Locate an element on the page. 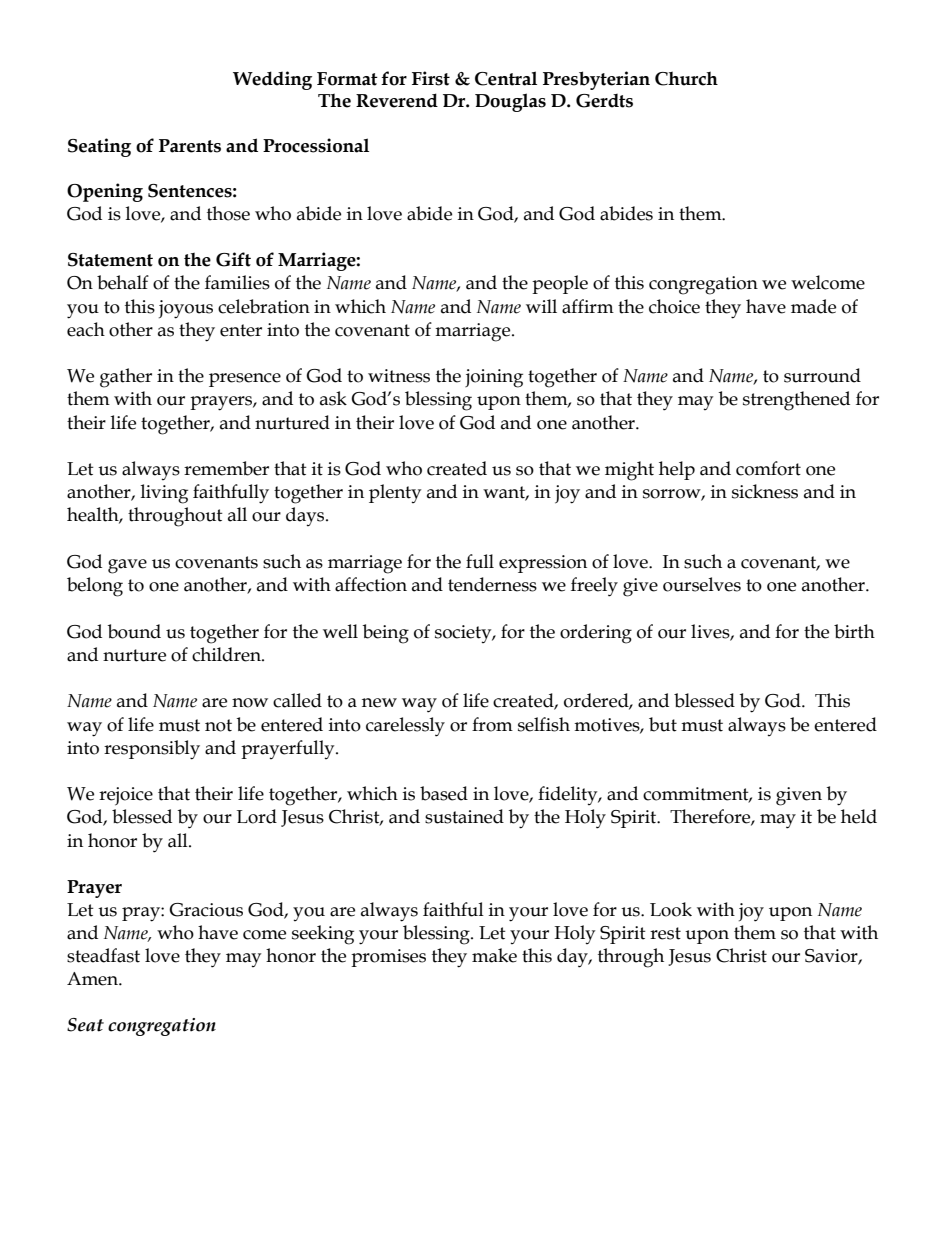  steadfast is located at coordinates (103, 955).
